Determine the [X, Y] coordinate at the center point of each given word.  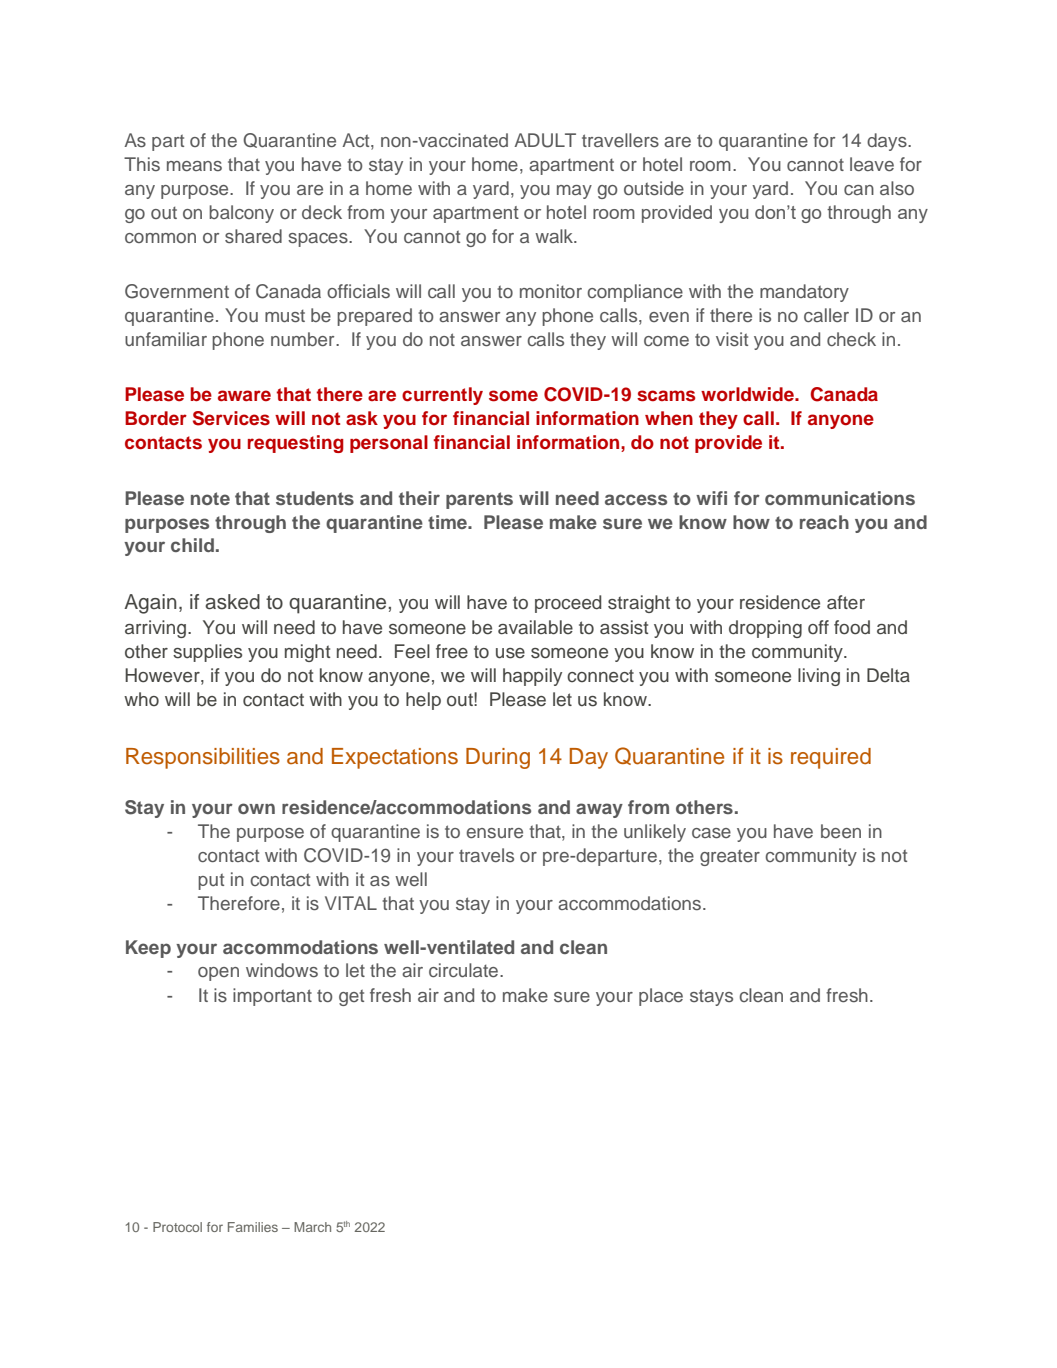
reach [824, 522]
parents [479, 500]
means [194, 166]
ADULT [545, 140]
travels [486, 855]
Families [253, 1227]
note [210, 498]
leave [872, 164]
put [211, 881]
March [312, 1227]
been [841, 831]
